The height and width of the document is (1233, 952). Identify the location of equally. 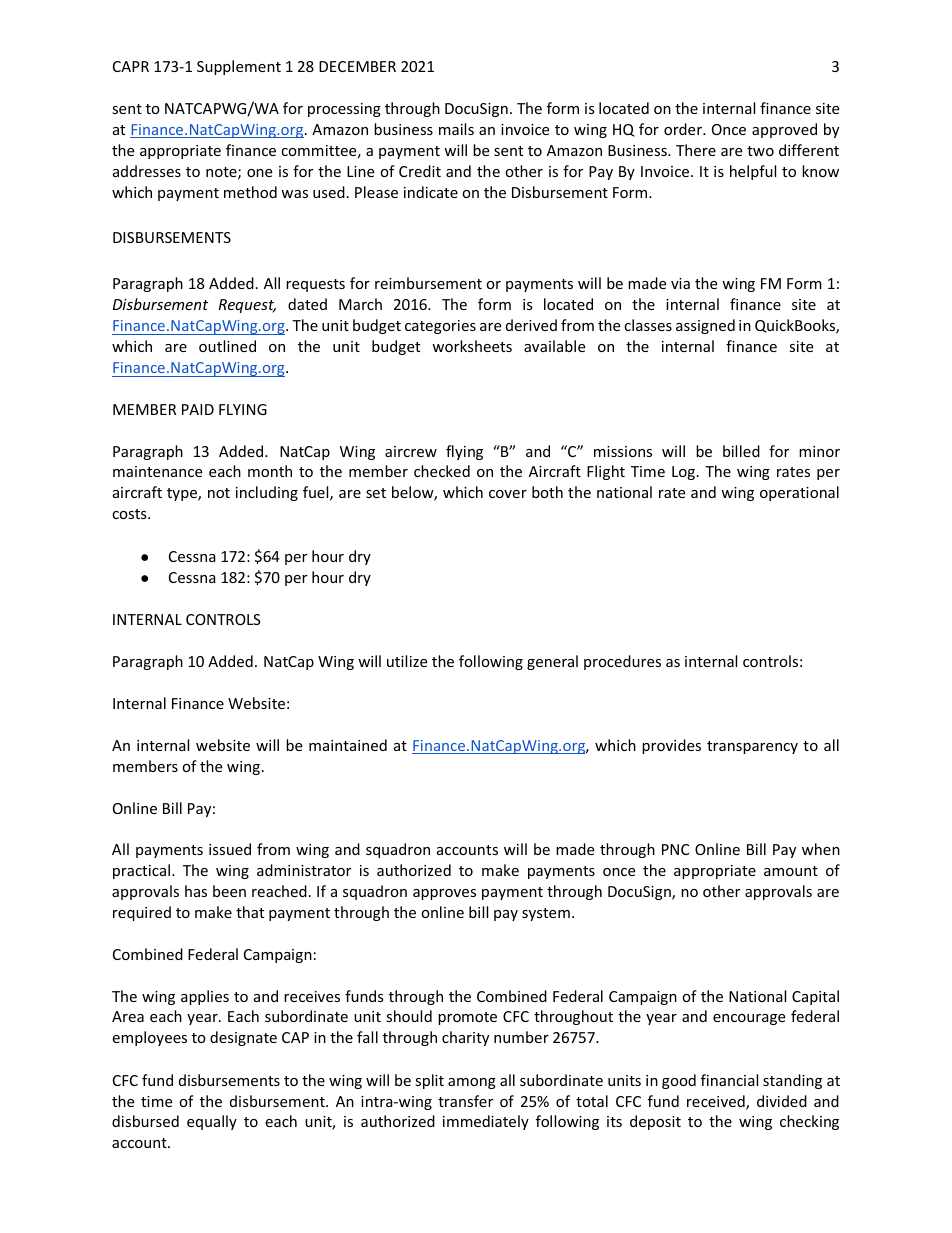
(212, 1122).
